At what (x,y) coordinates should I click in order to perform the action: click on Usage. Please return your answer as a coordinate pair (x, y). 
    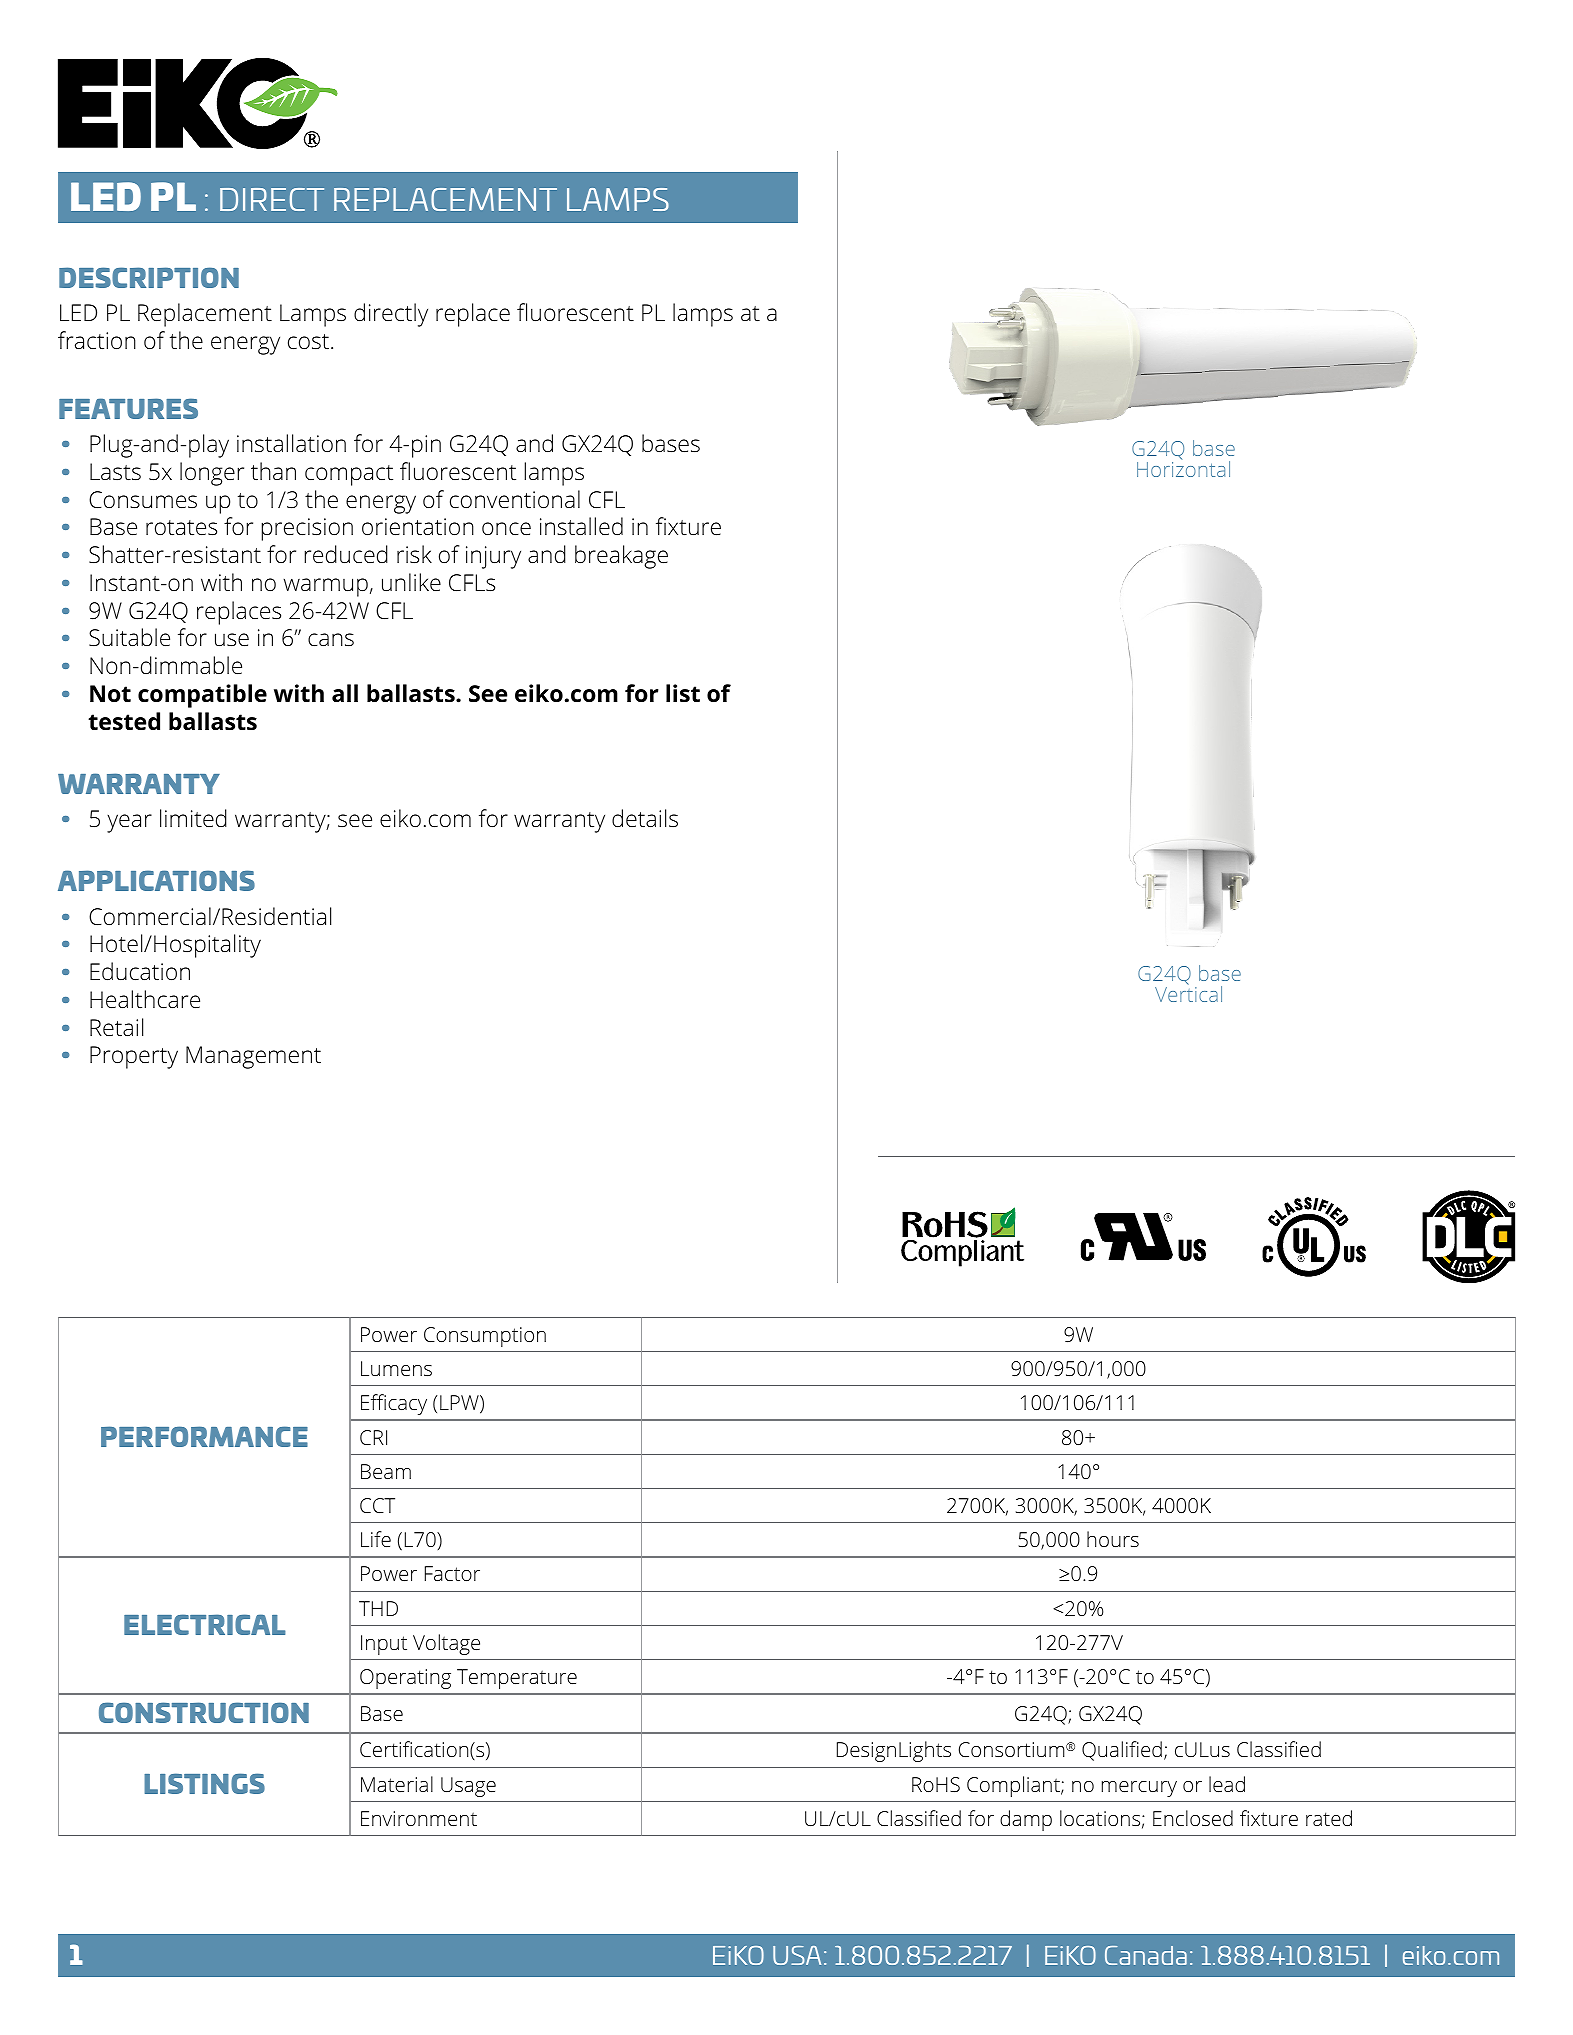
    Looking at the image, I should click on (468, 1787).
